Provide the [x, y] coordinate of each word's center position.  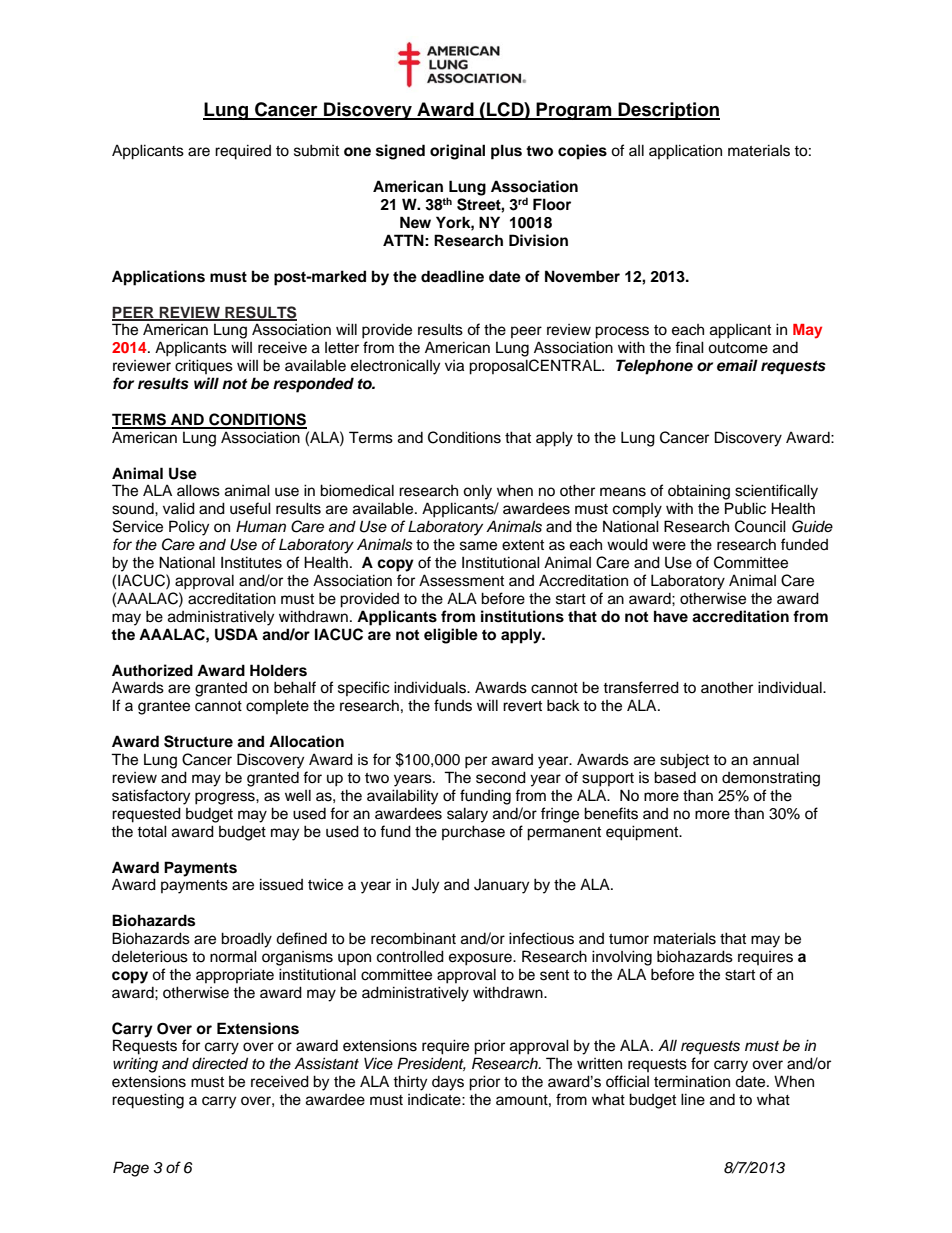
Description [668, 111]
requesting [148, 1101]
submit [316, 150]
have [671, 616]
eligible [451, 636]
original [457, 152]
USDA [236, 634]
